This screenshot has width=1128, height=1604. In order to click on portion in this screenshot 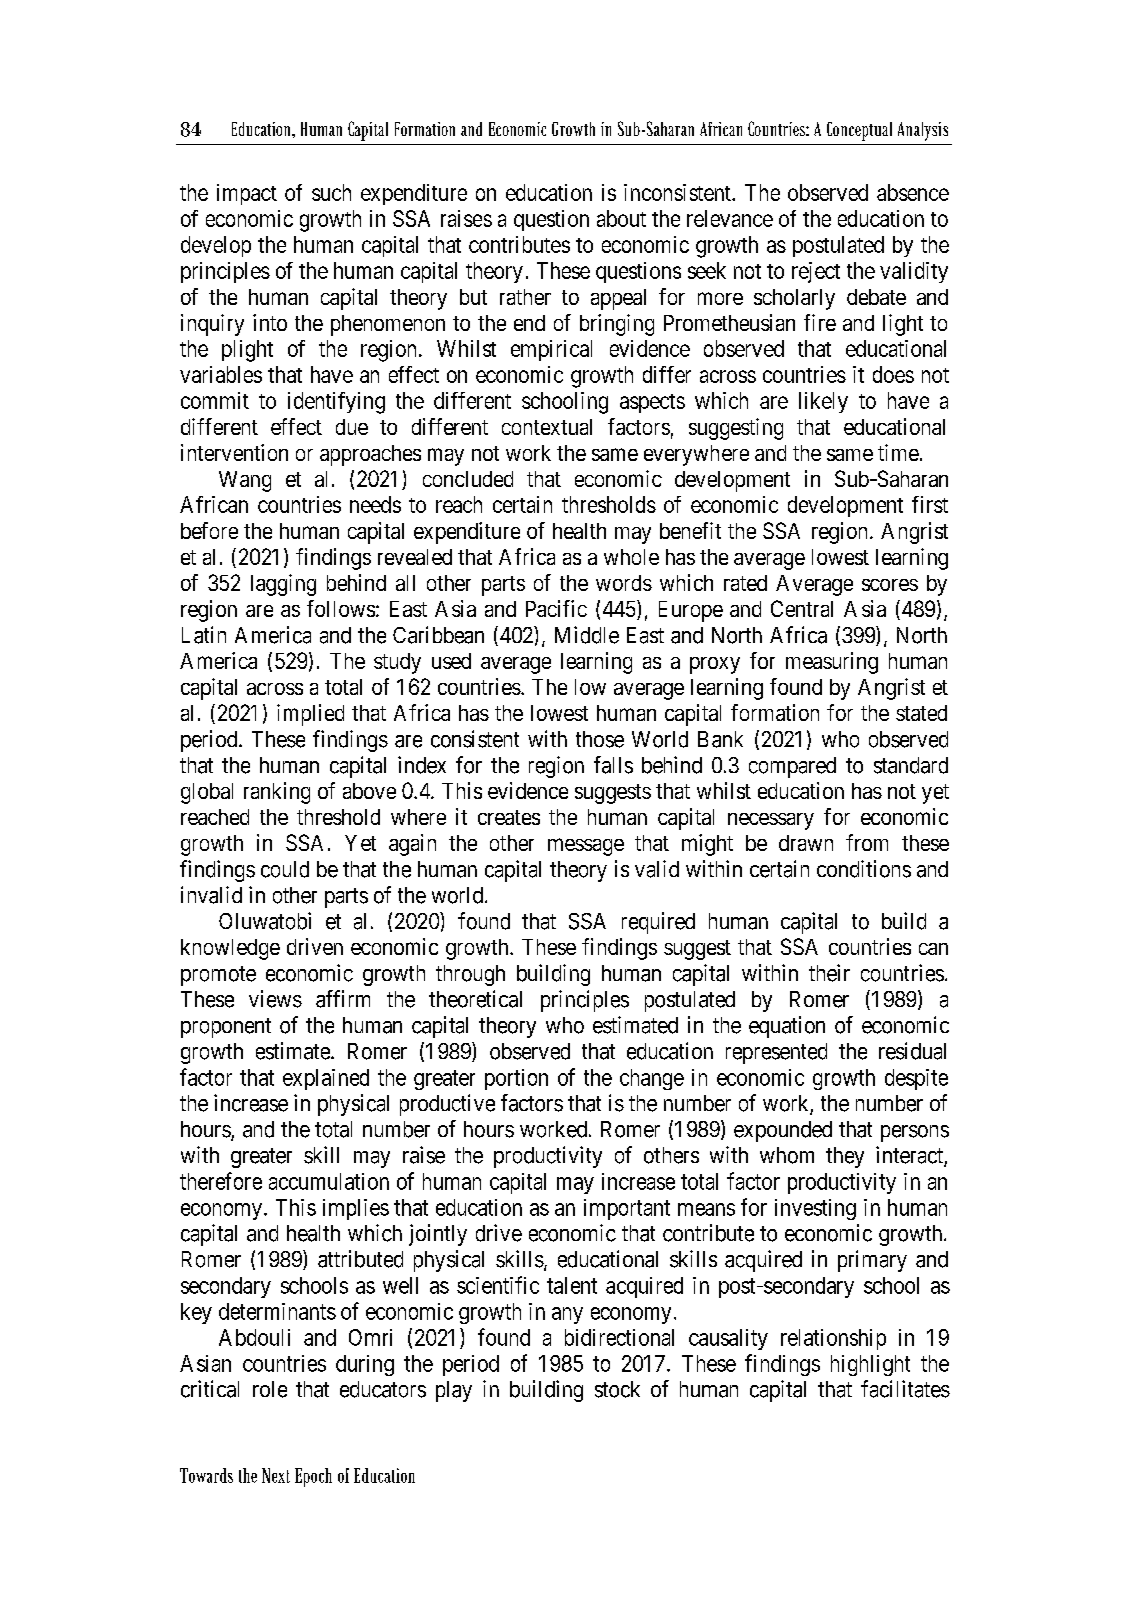, I will do `click(516, 1079)`.
